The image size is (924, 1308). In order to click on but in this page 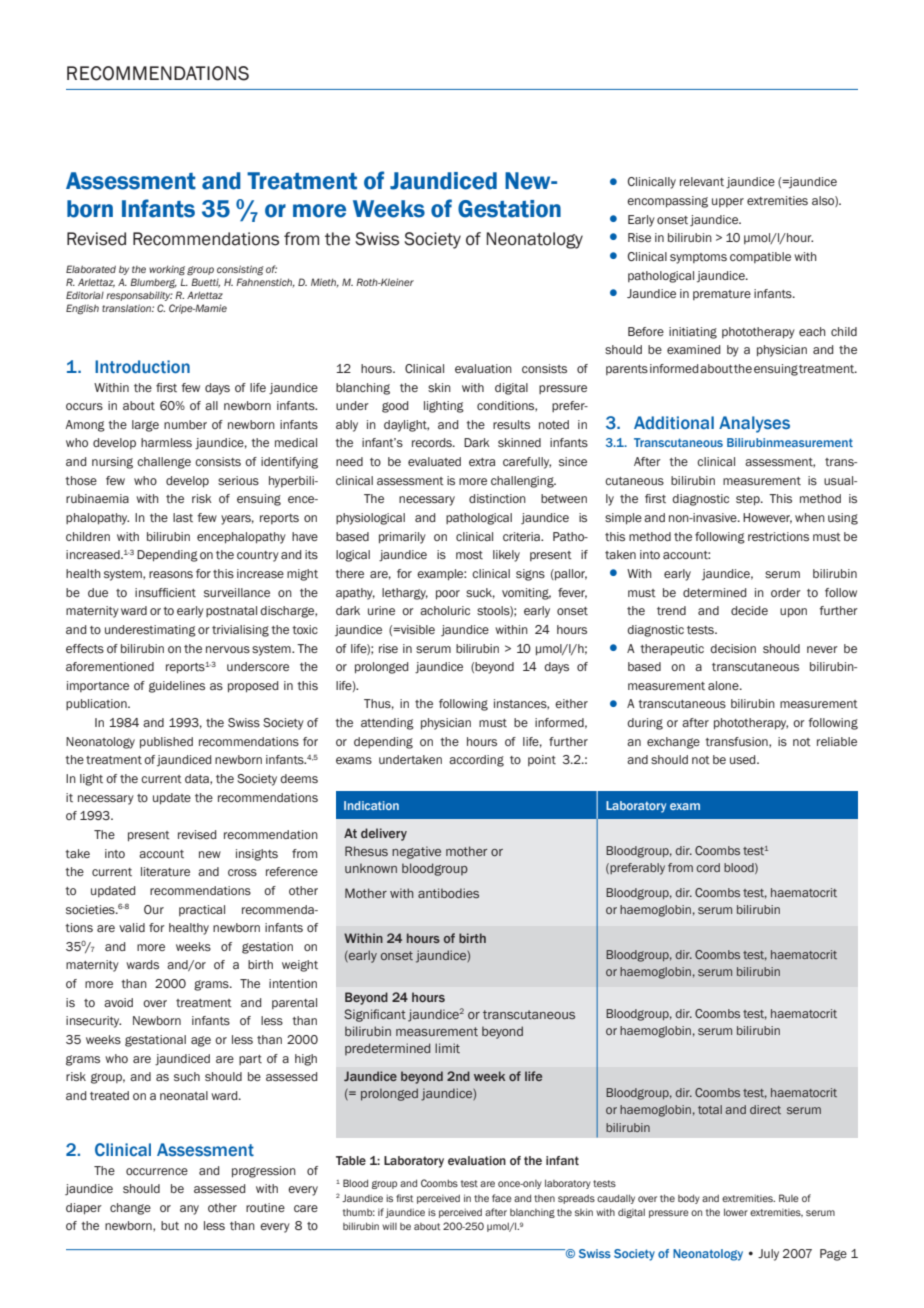, I will do `click(170, 1225)`.
